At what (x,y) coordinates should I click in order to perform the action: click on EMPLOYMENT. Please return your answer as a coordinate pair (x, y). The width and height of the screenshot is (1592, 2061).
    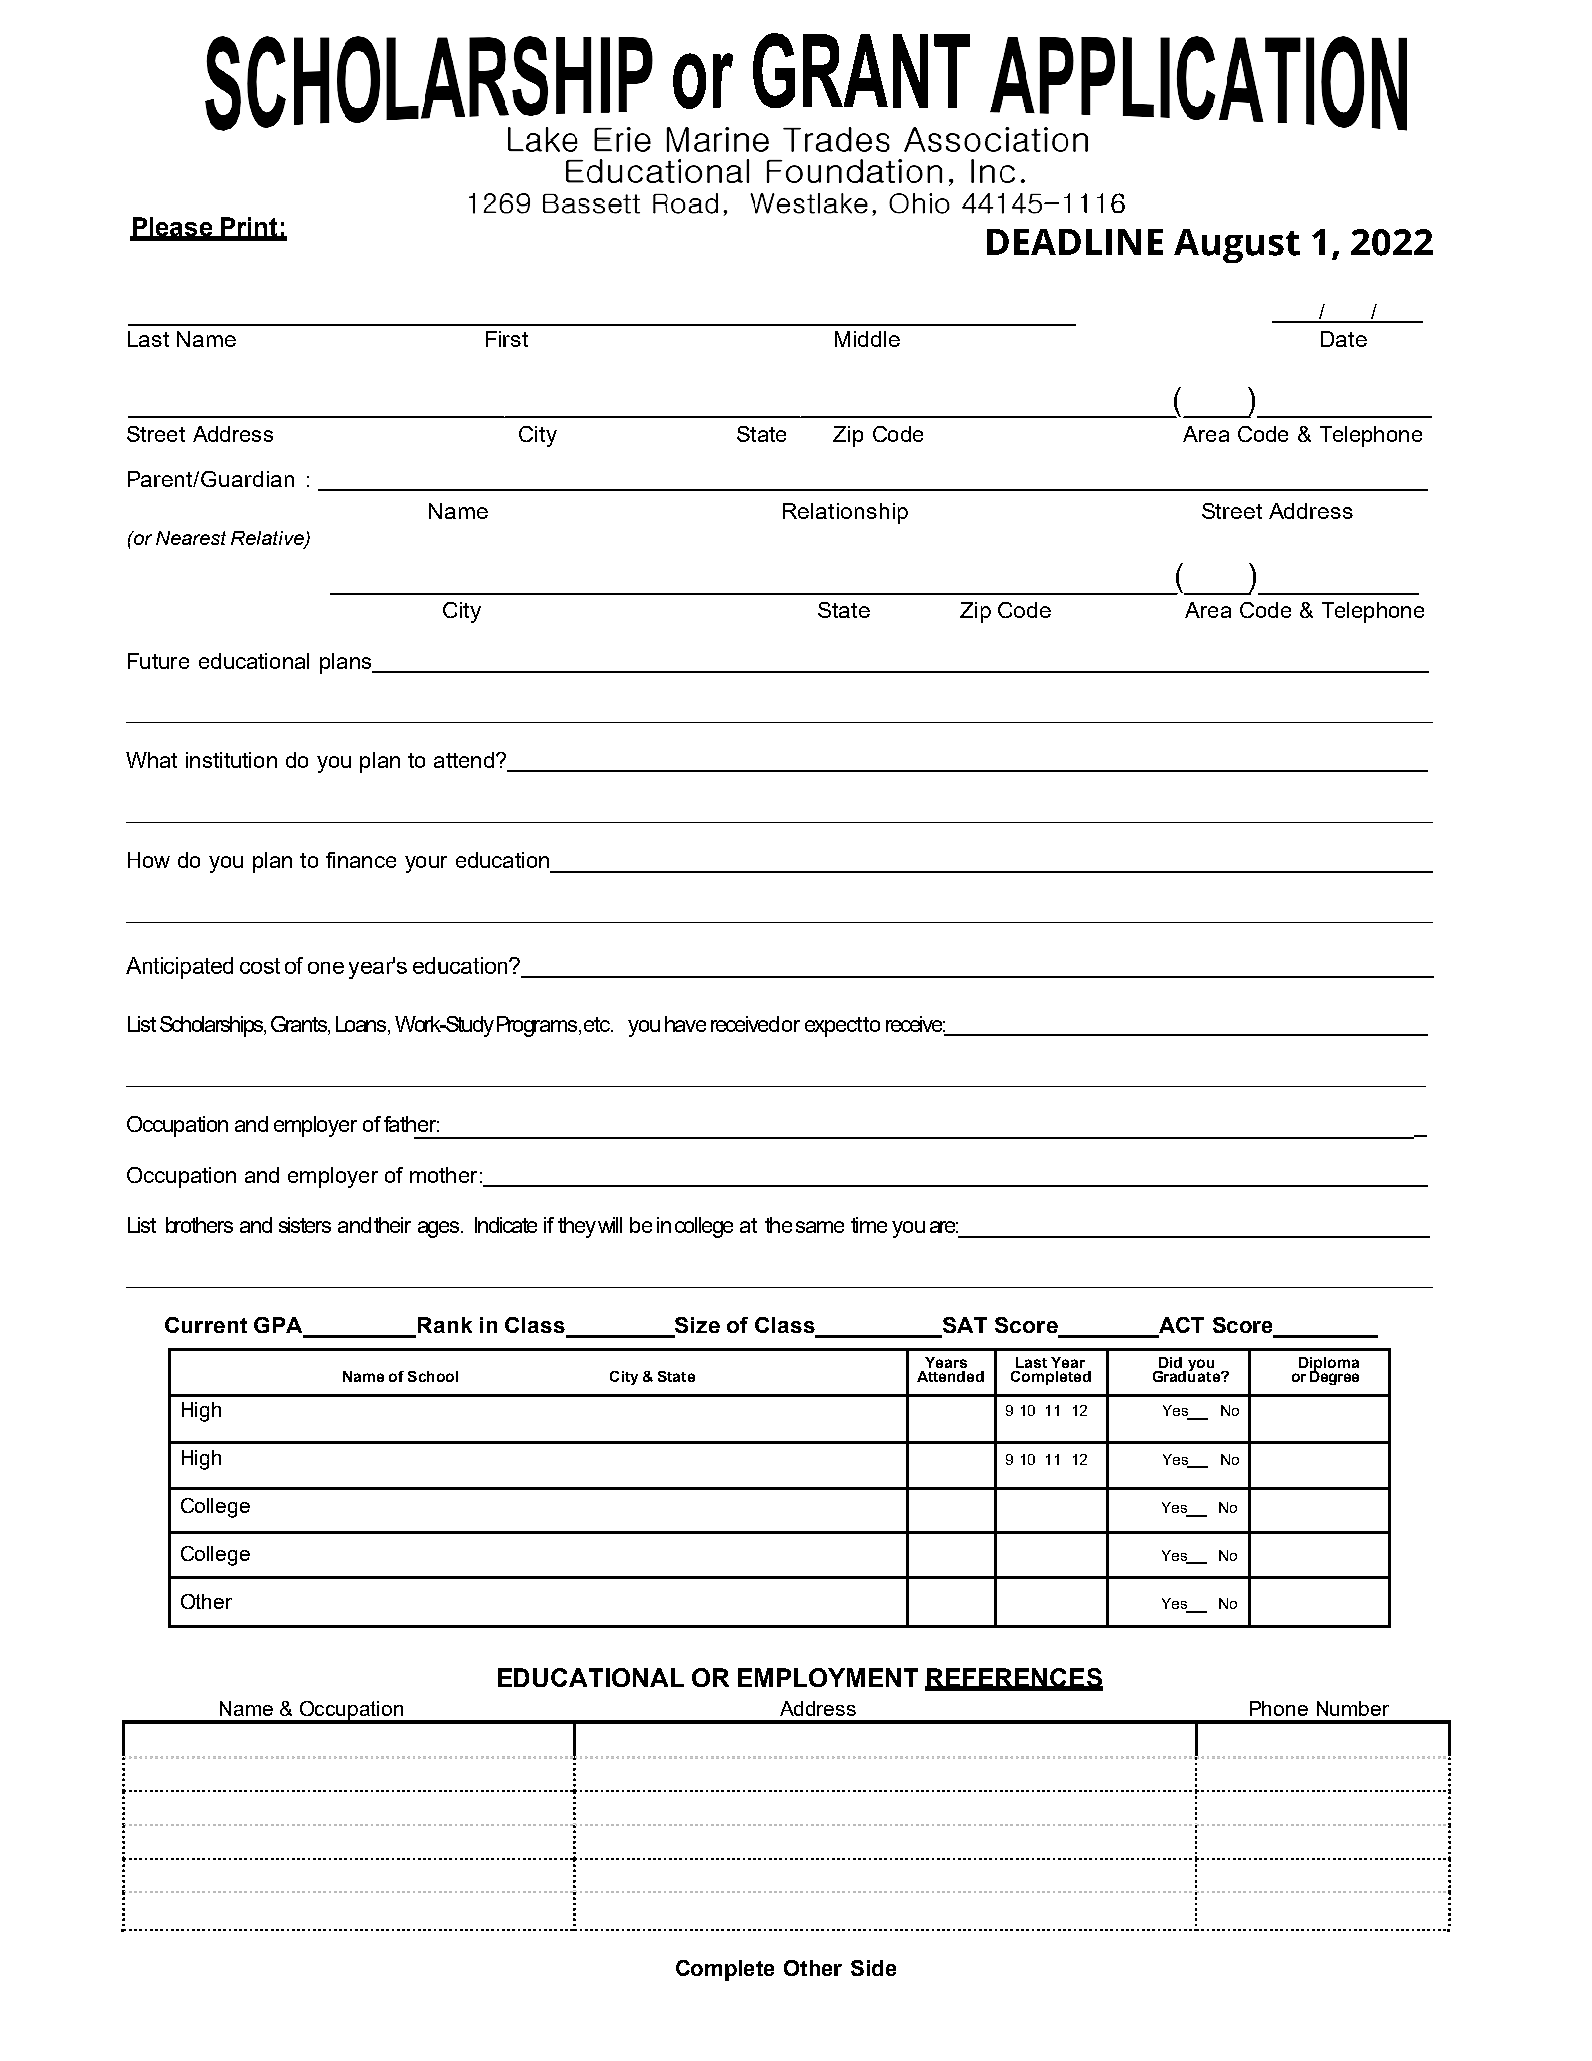
    Looking at the image, I should click on (828, 1677).
